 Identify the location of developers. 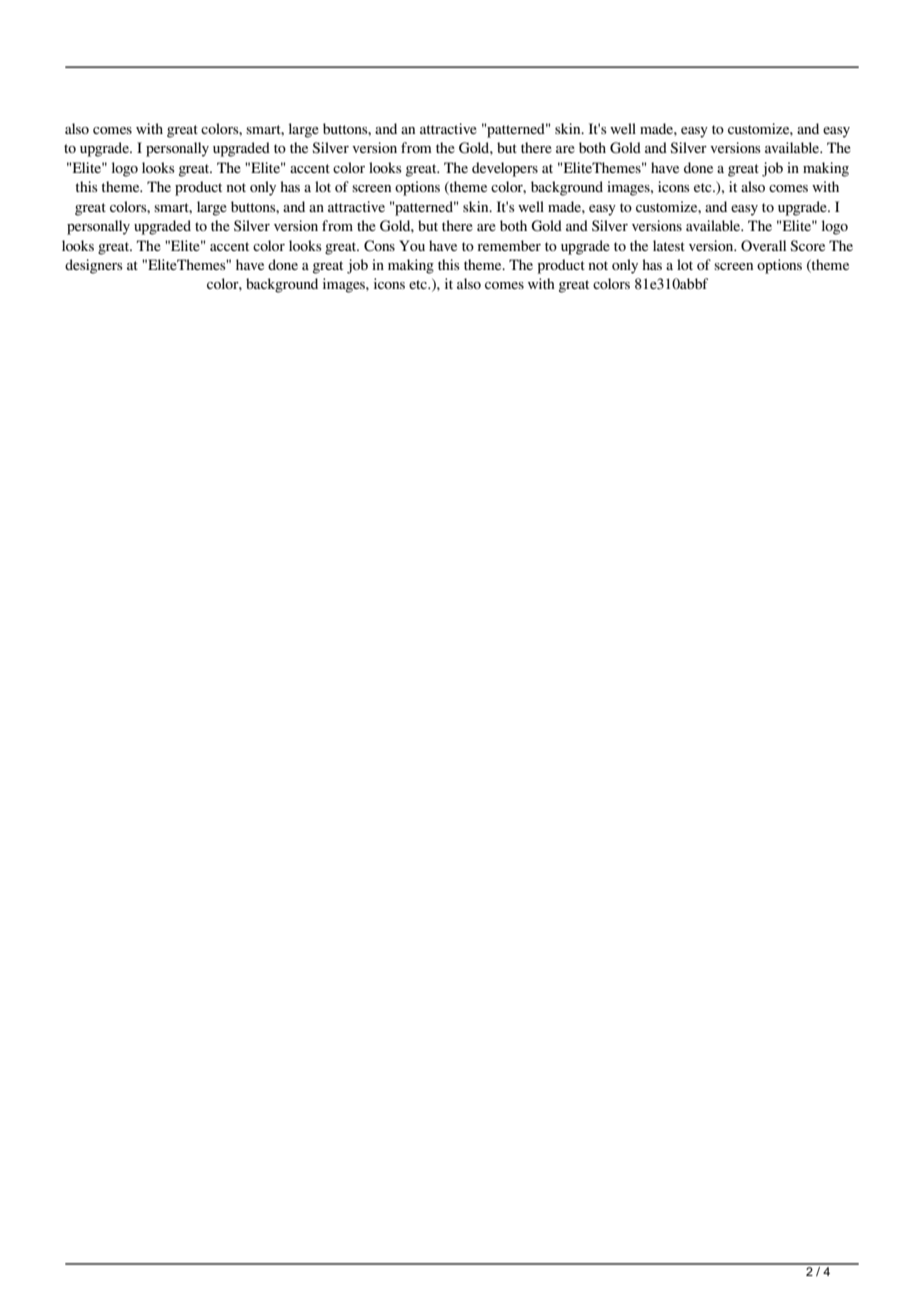
(505, 169).
